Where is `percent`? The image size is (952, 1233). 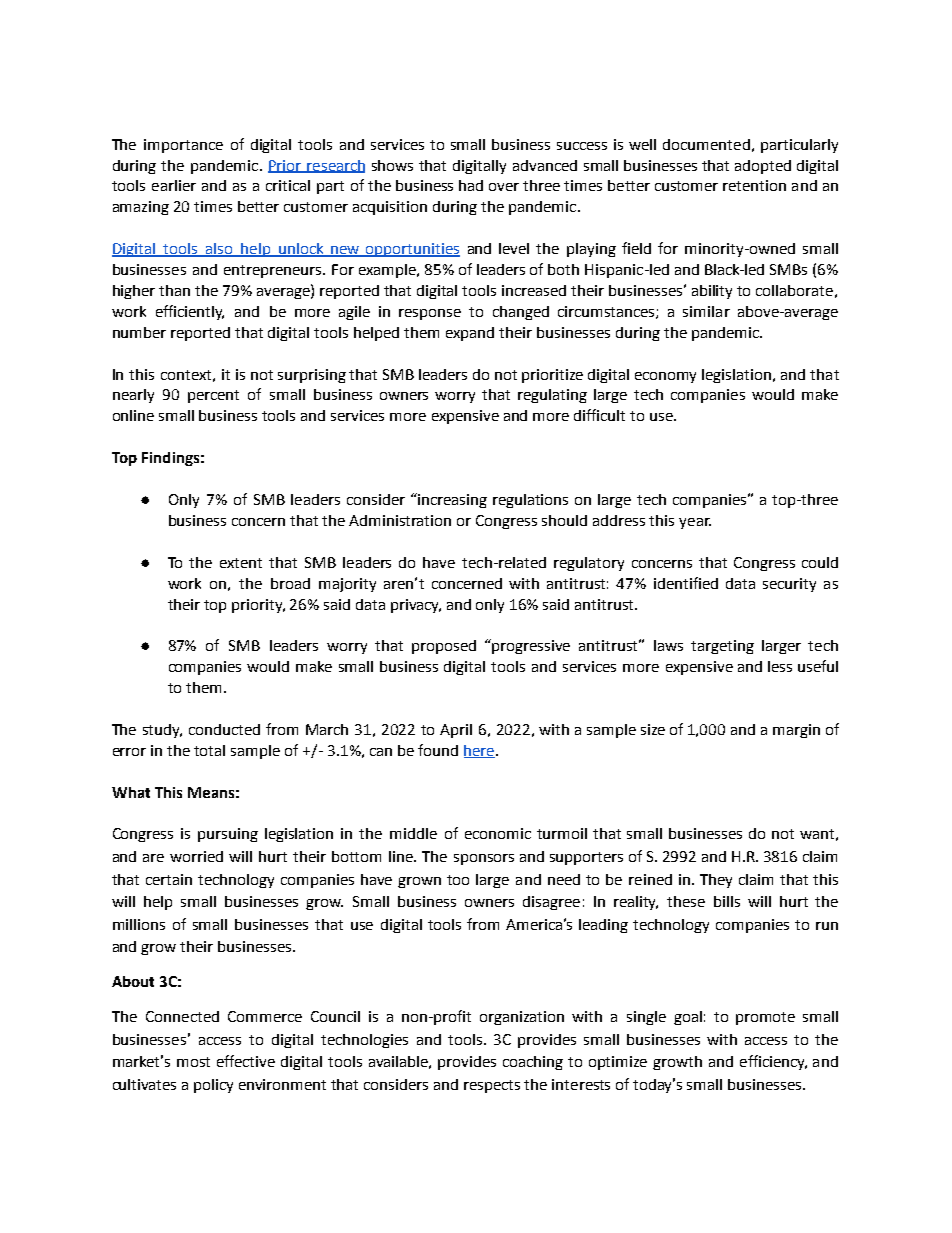 percent is located at coordinates (213, 396).
